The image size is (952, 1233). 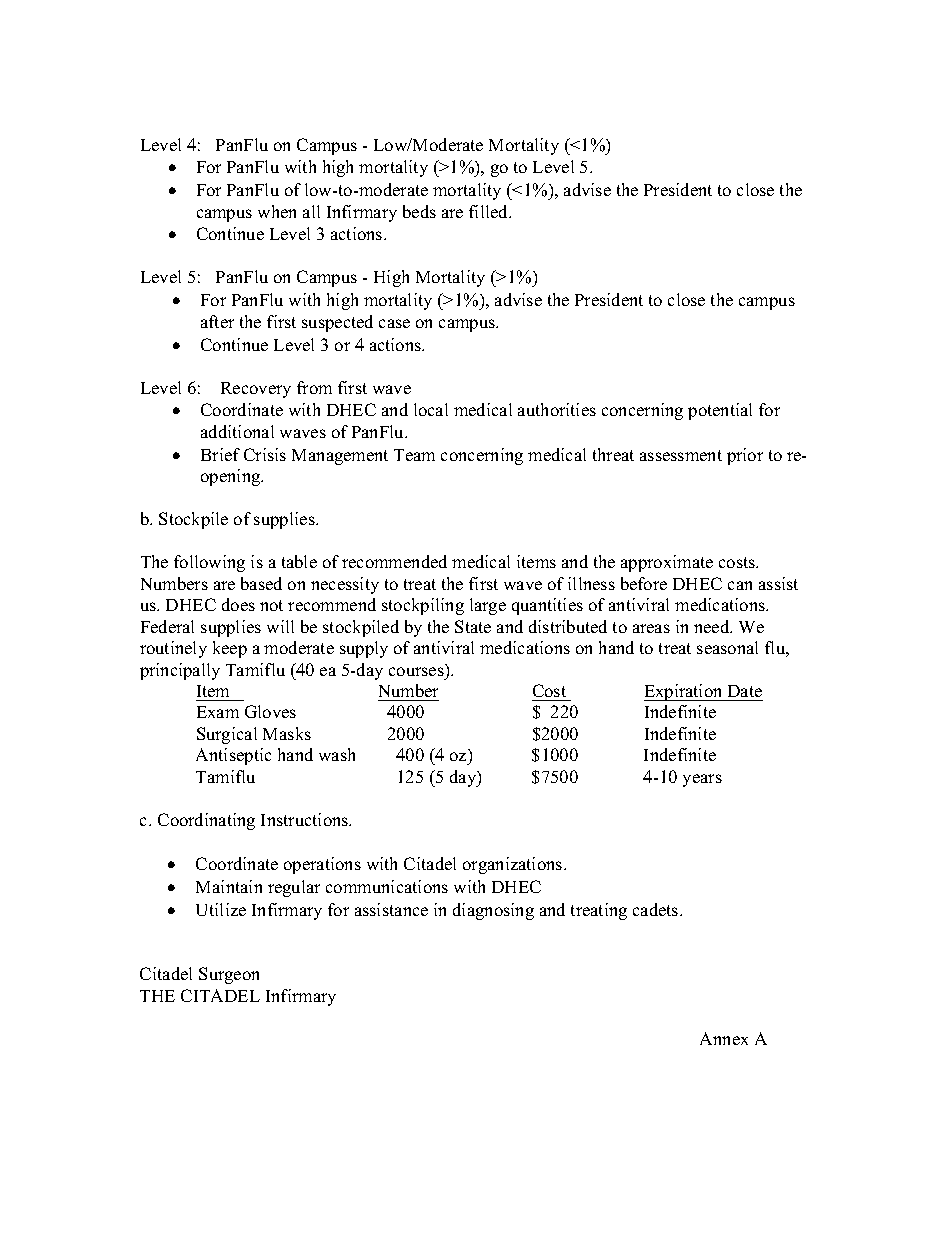 I want to click on Antiseptic, so click(x=233, y=756).
